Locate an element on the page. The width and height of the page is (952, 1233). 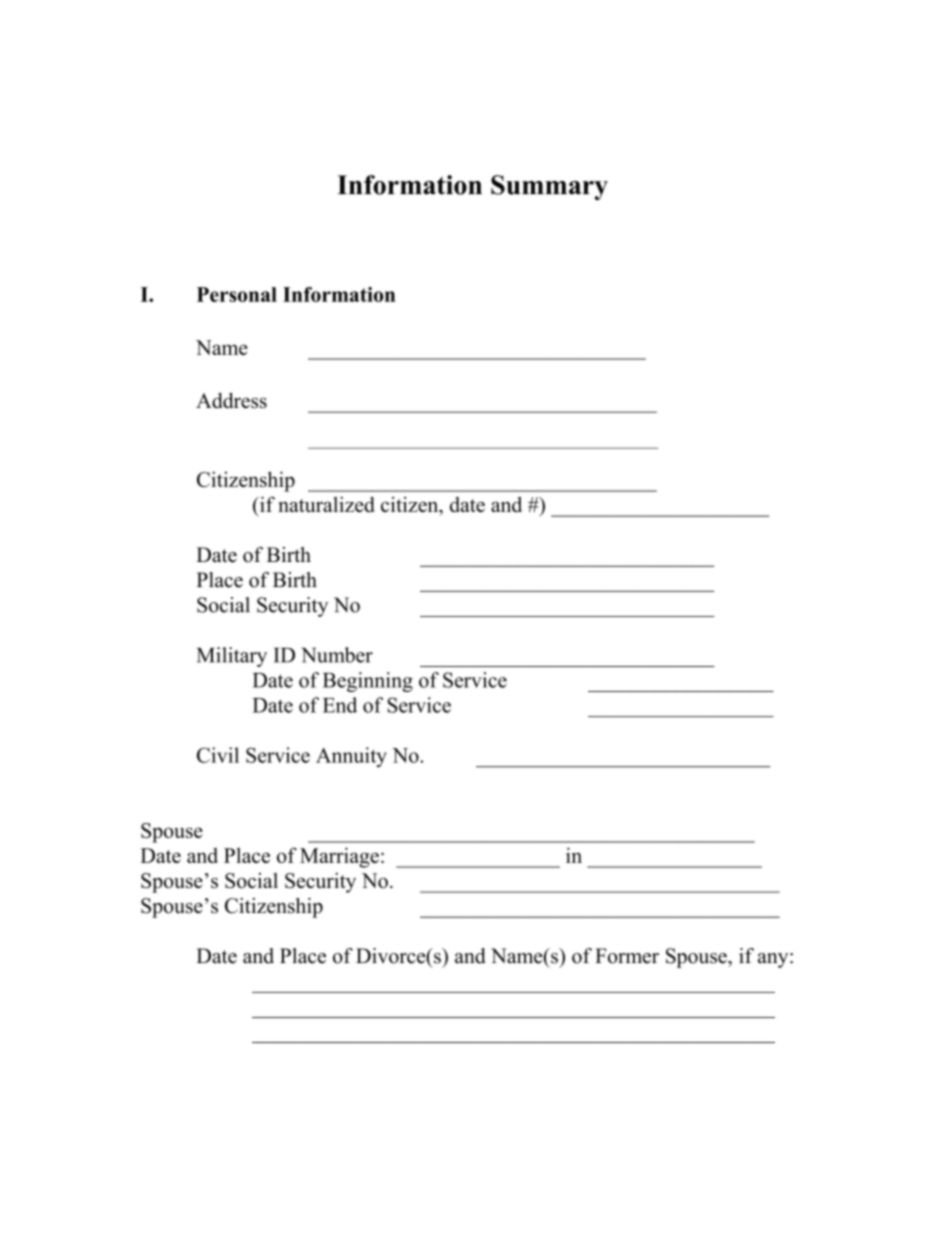
Former is located at coordinates (627, 956).
